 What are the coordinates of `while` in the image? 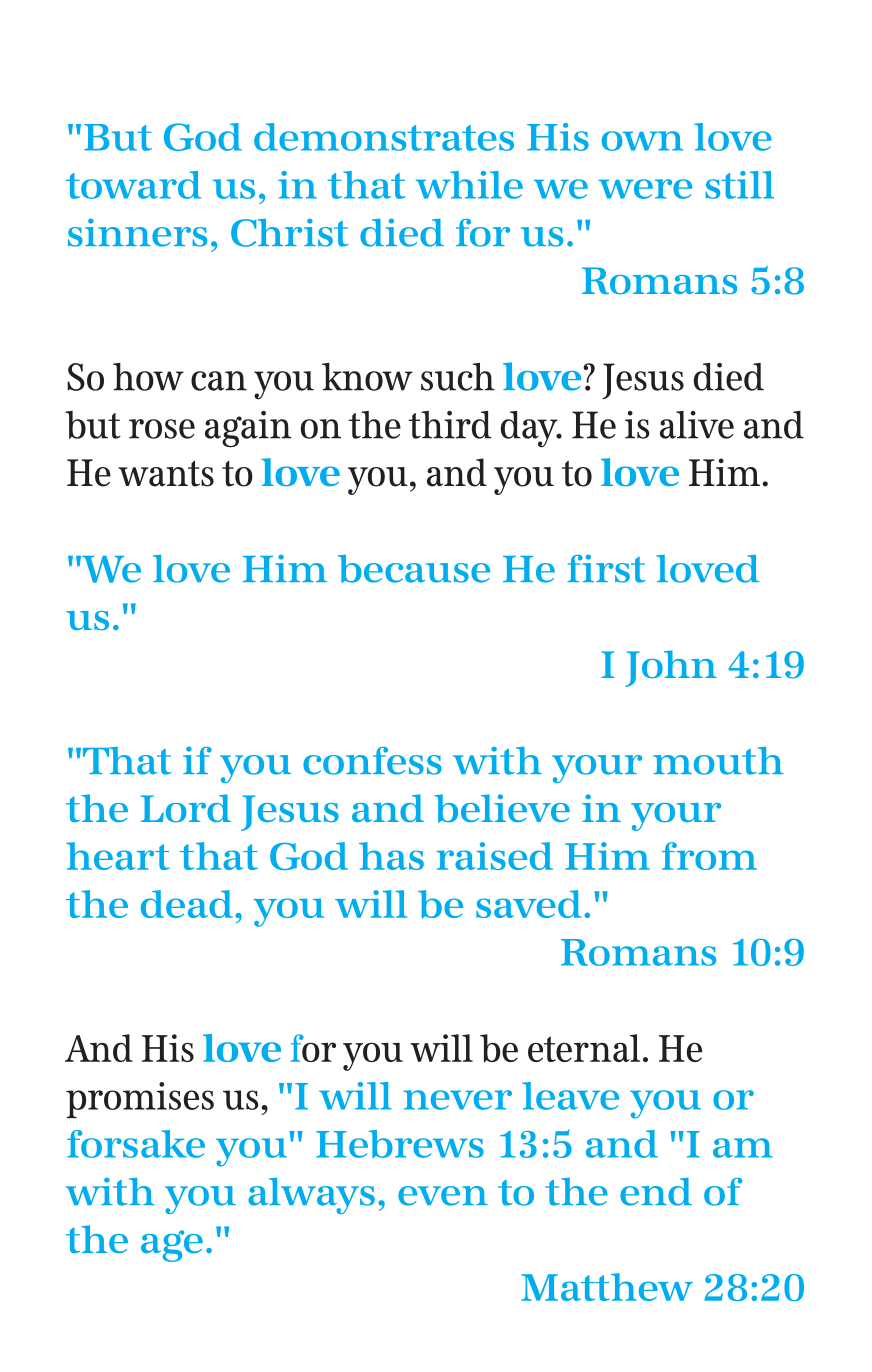 It's located at (469, 185).
